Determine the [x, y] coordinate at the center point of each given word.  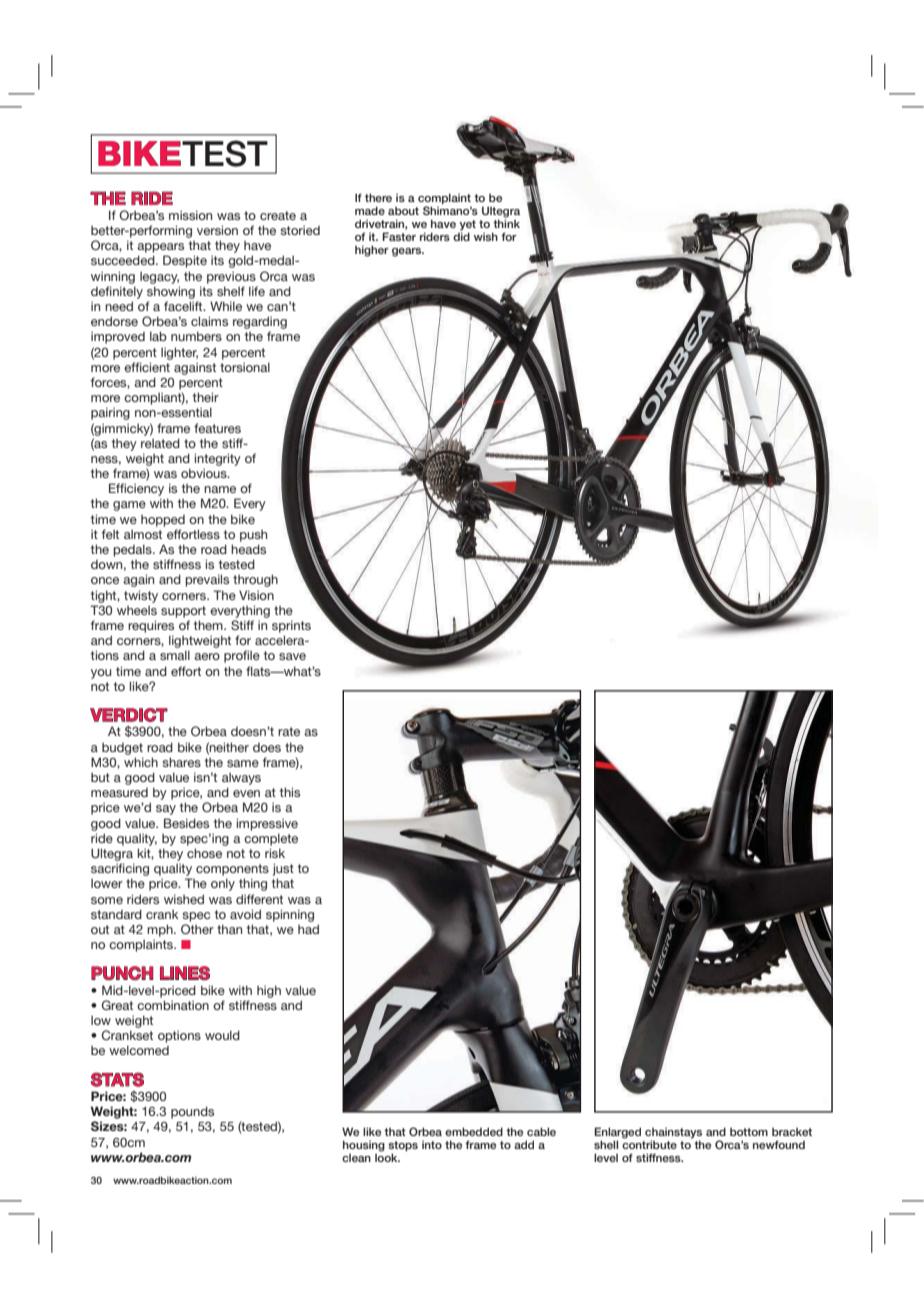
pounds [192, 1112]
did [461, 236]
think [506, 223]
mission [190, 215]
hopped [163, 521]
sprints [291, 626]
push [253, 536]
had [308, 929]
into [432, 1145]
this [289, 792]
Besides [186, 823]
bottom [749, 1132]
